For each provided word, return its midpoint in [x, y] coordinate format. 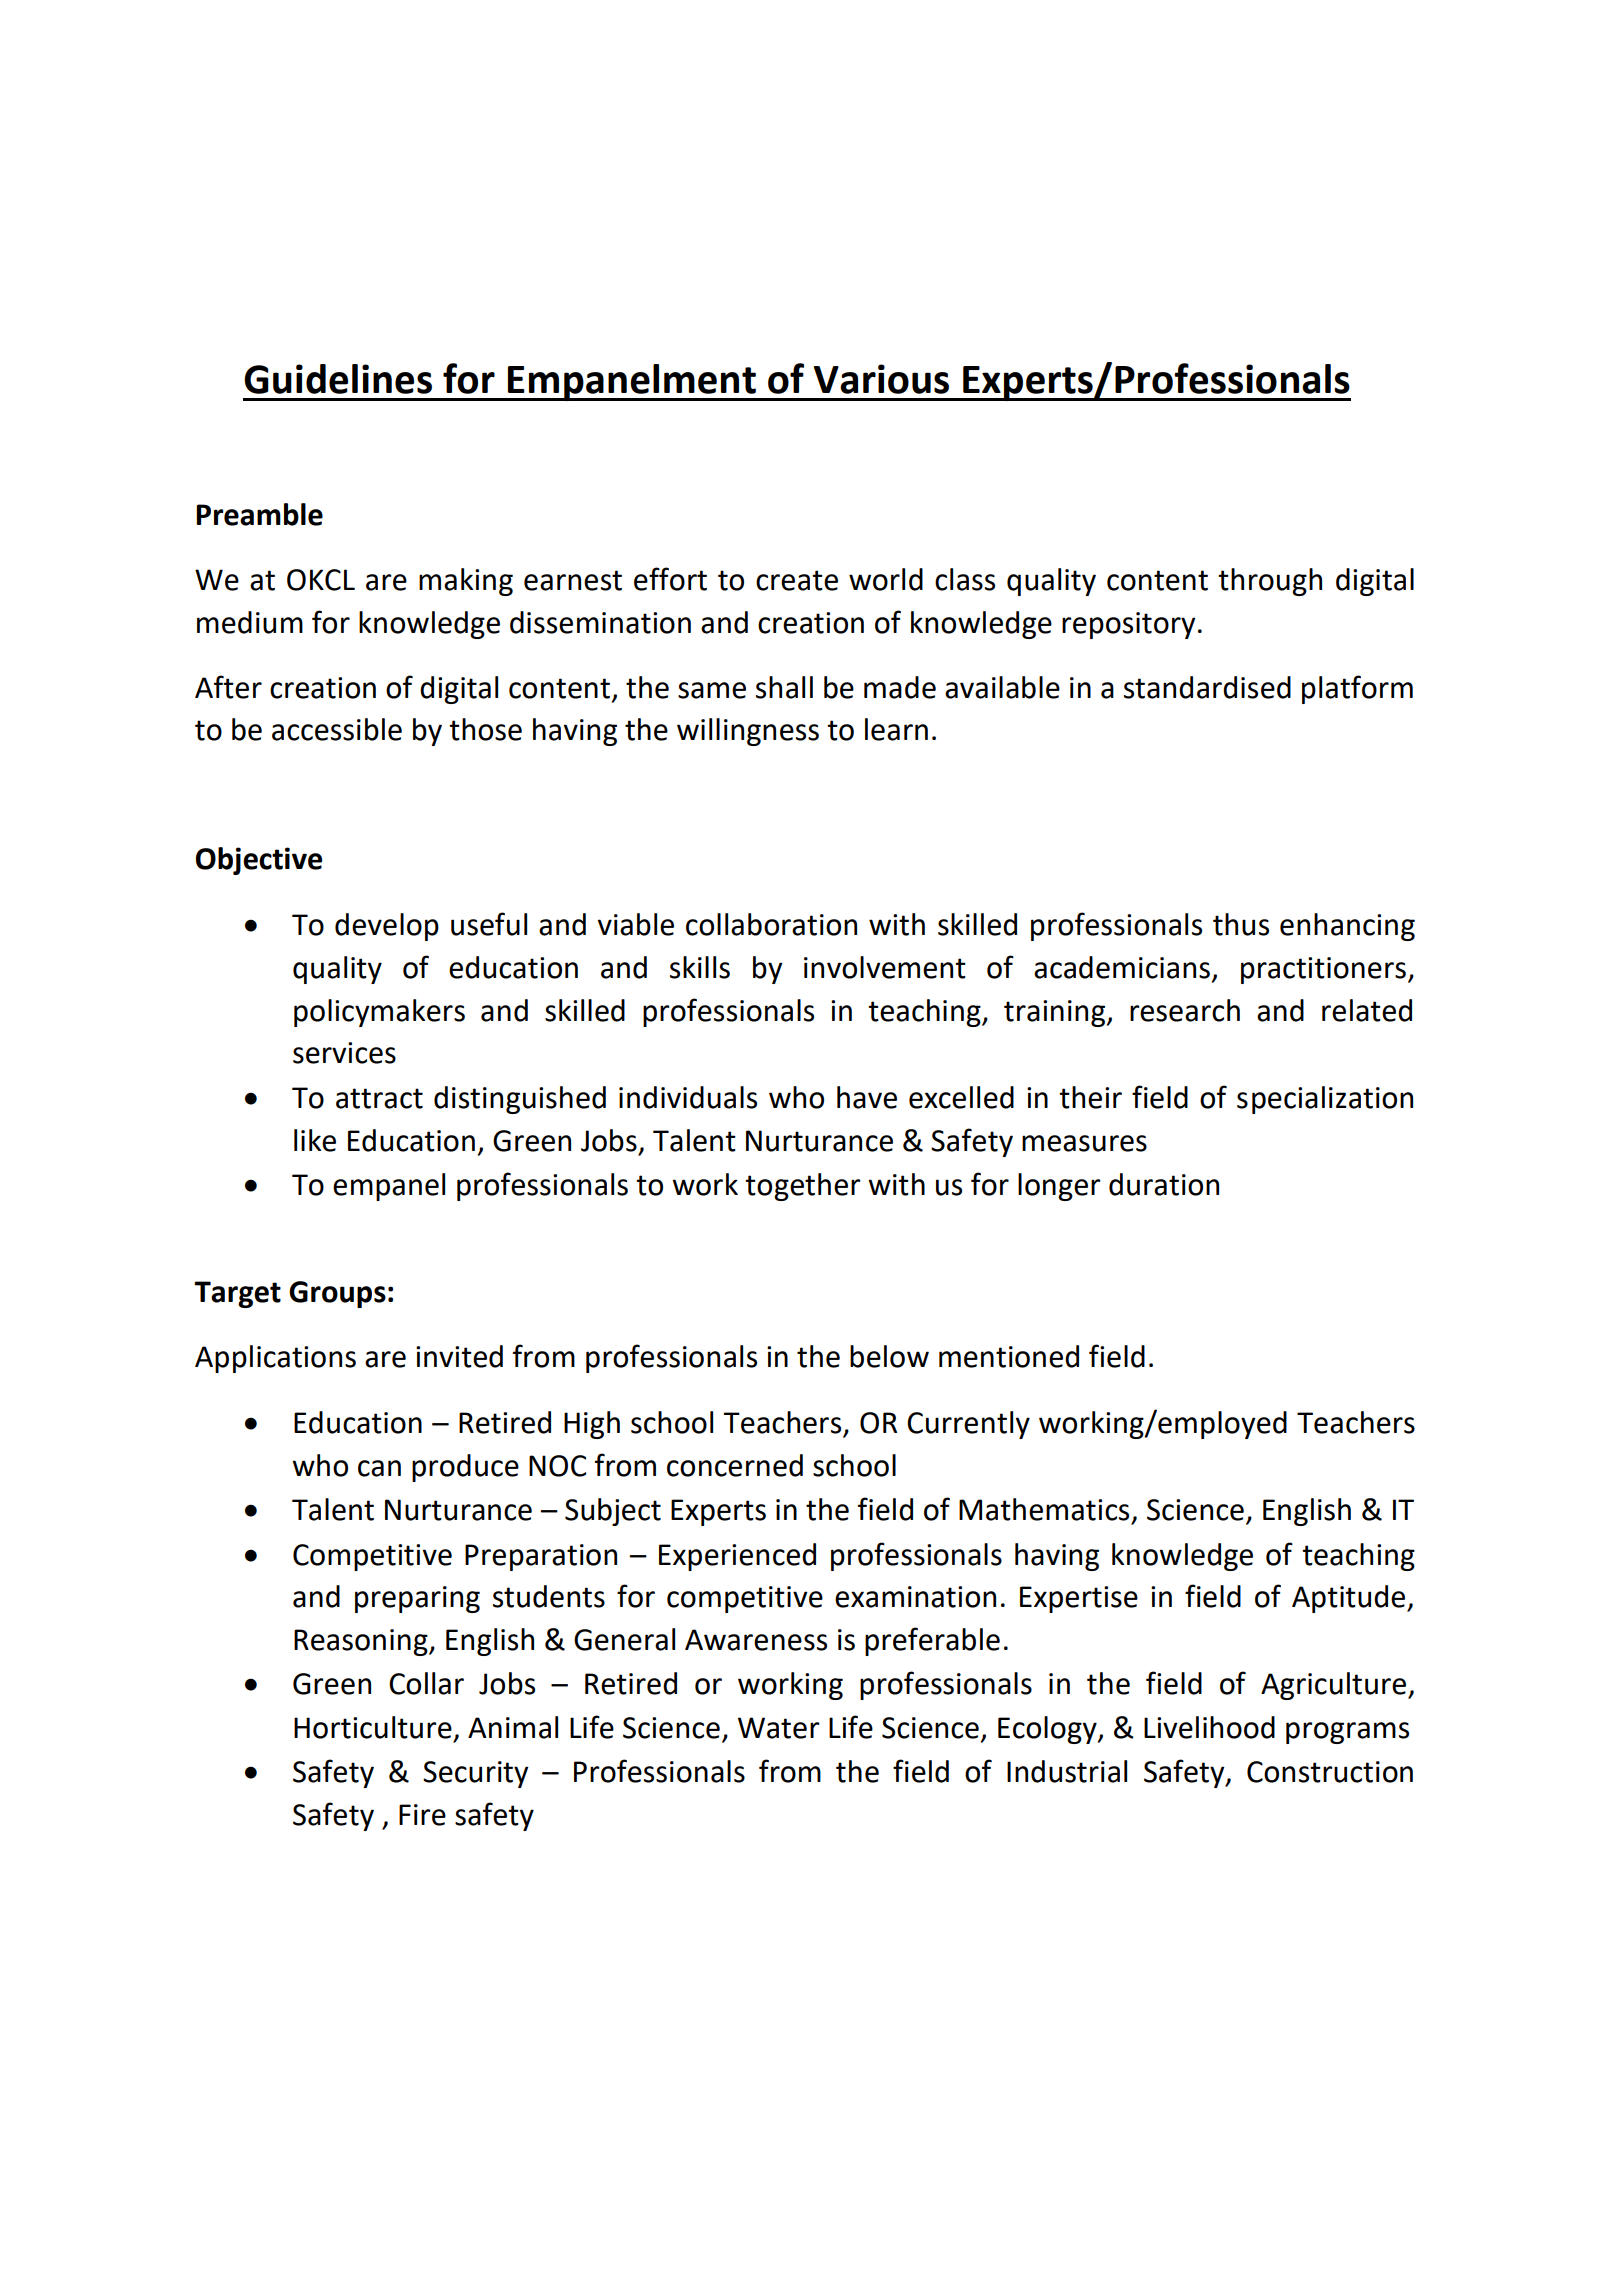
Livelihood [1209, 1727]
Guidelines [338, 379]
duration [1164, 1184]
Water [779, 1728]
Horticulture [373, 1727]
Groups [337, 1294]
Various [881, 379]
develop [387, 927]
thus [1241, 924]
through [1270, 582]
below [889, 1356]
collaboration [771, 924]
